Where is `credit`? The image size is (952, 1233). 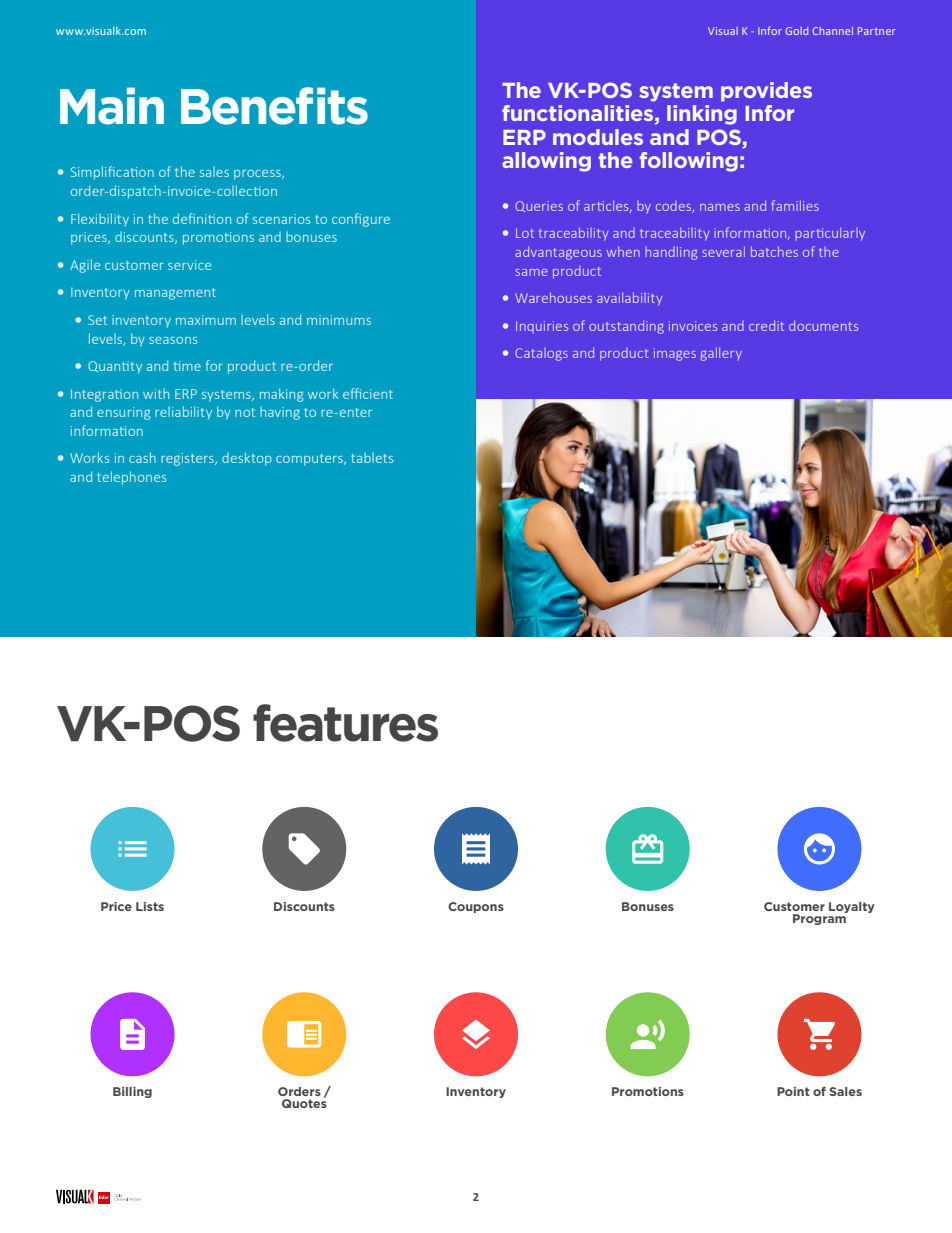 credit is located at coordinates (766, 325).
